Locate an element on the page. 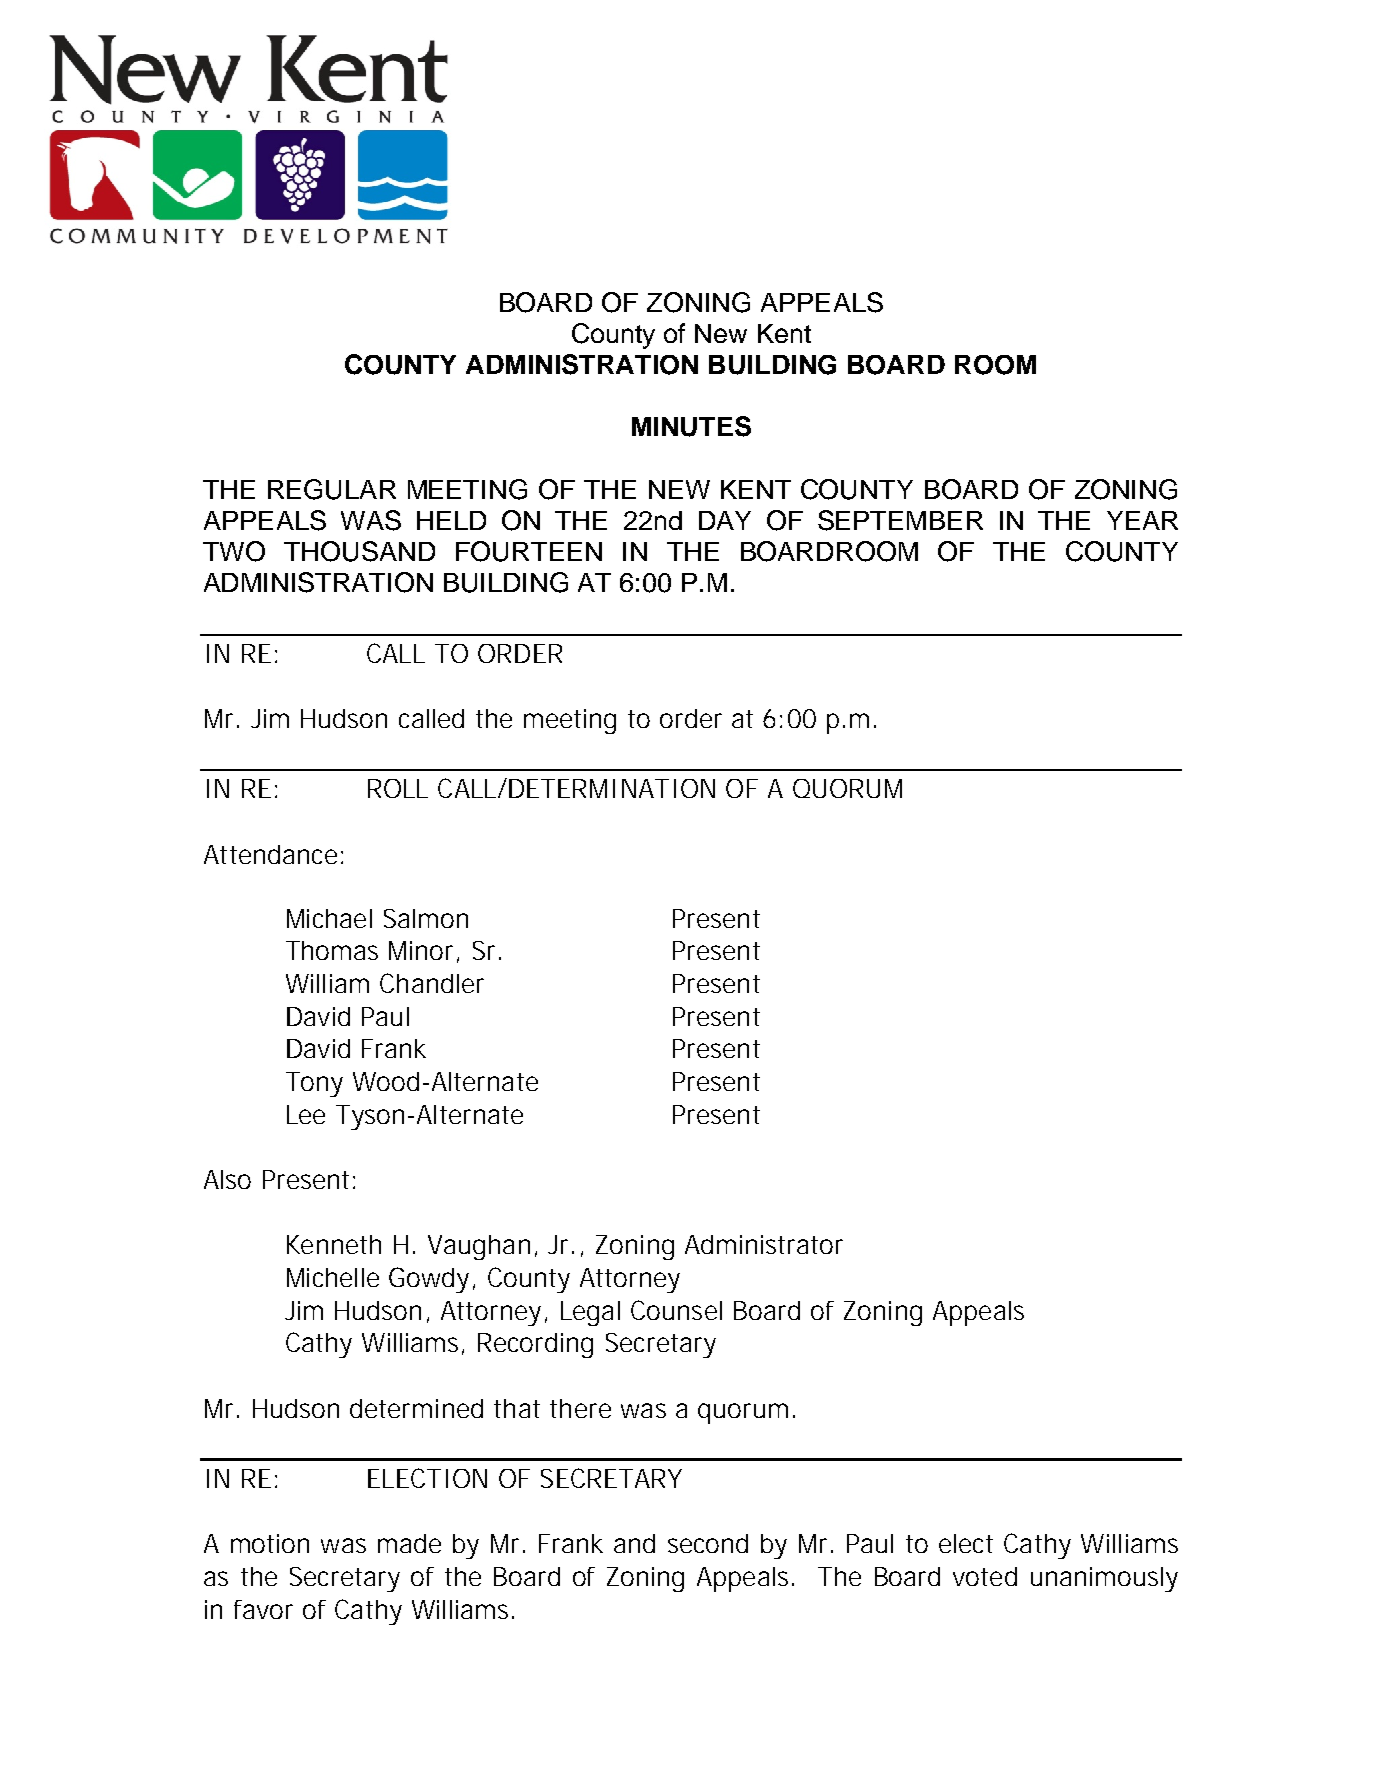  REGULAR is located at coordinates (332, 489).
